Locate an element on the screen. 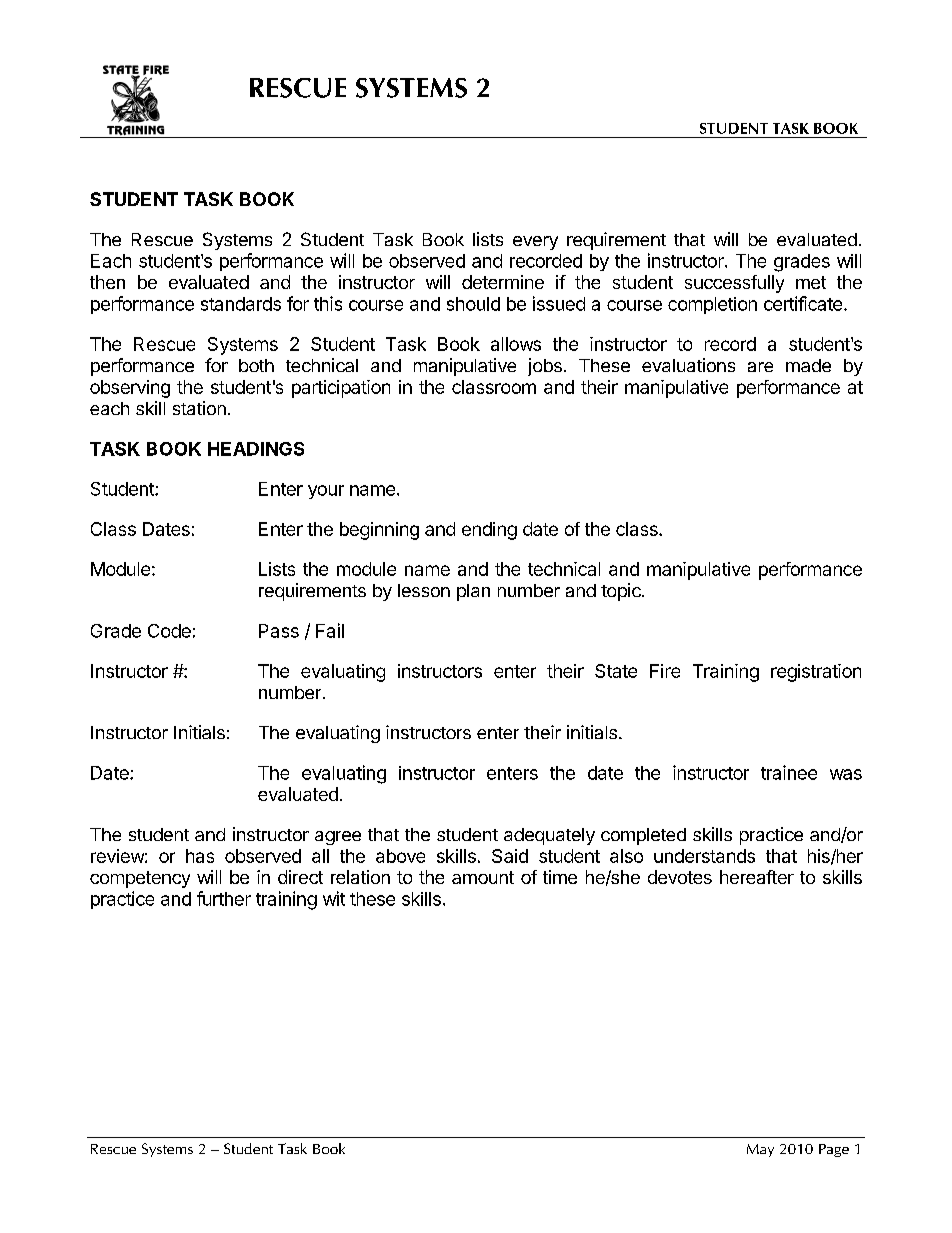 The image size is (952, 1233). ending is located at coordinates (489, 531).
